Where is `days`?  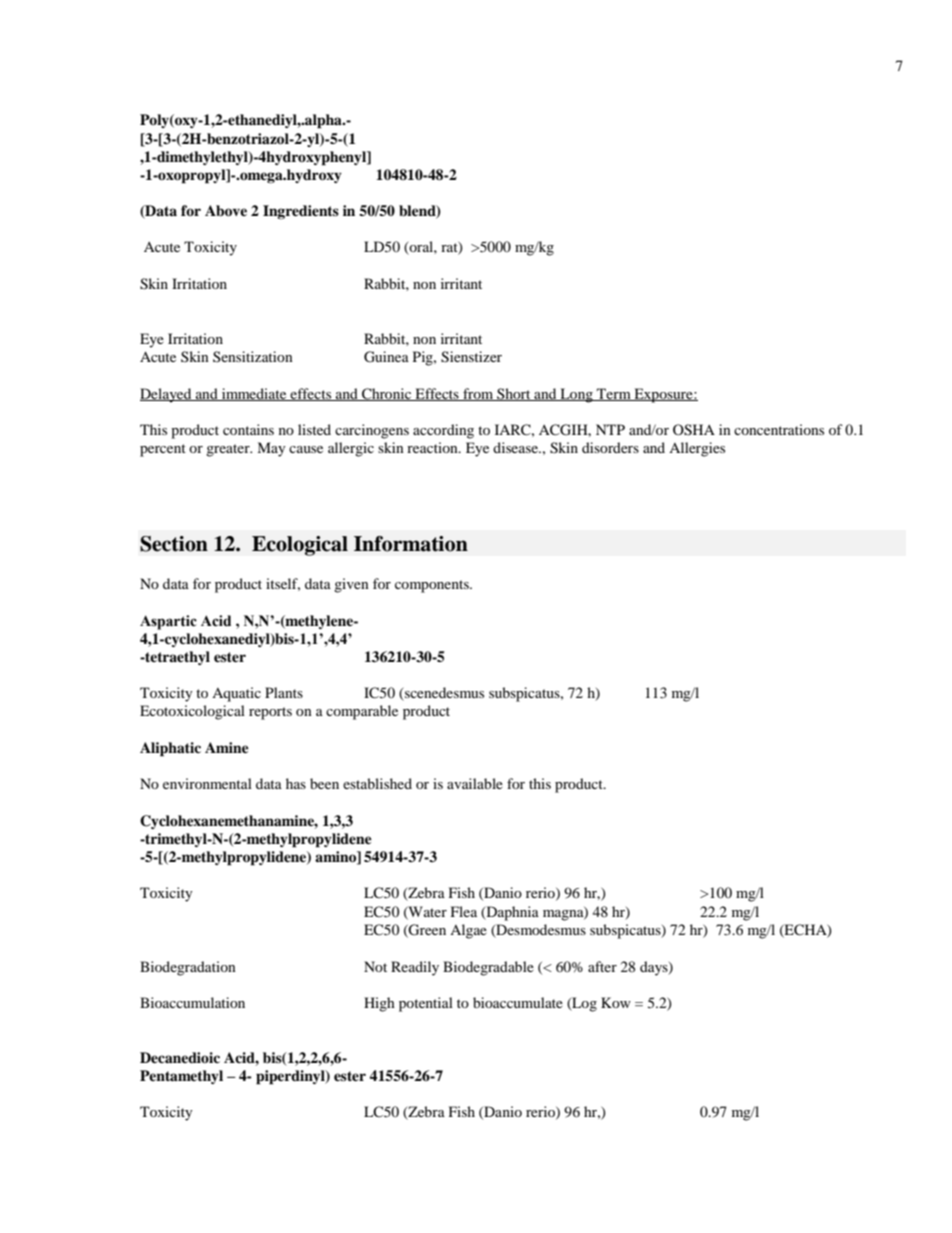 days is located at coordinates (655, 968).
